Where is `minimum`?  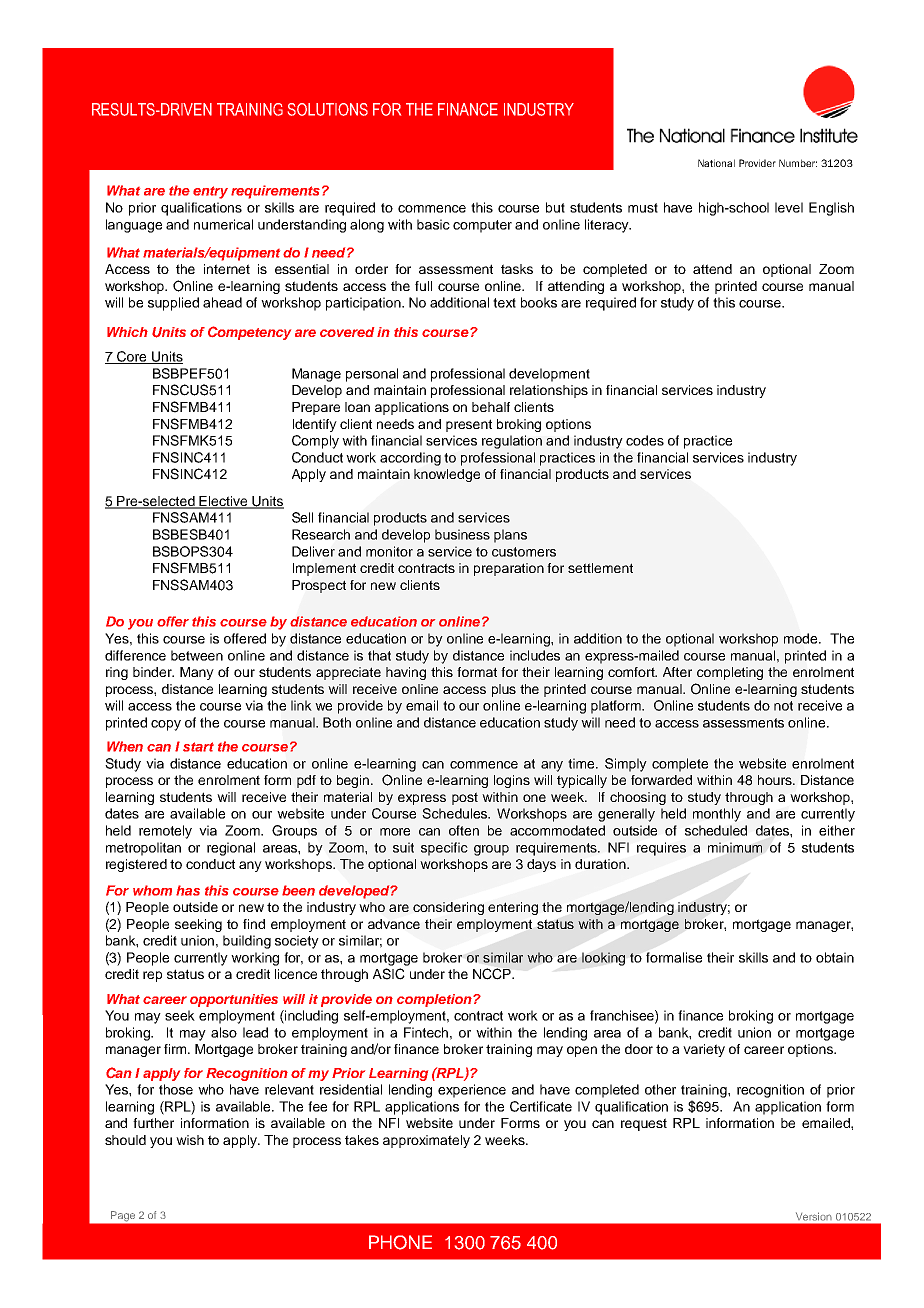
minimum is located at coordinates (735, 847).
